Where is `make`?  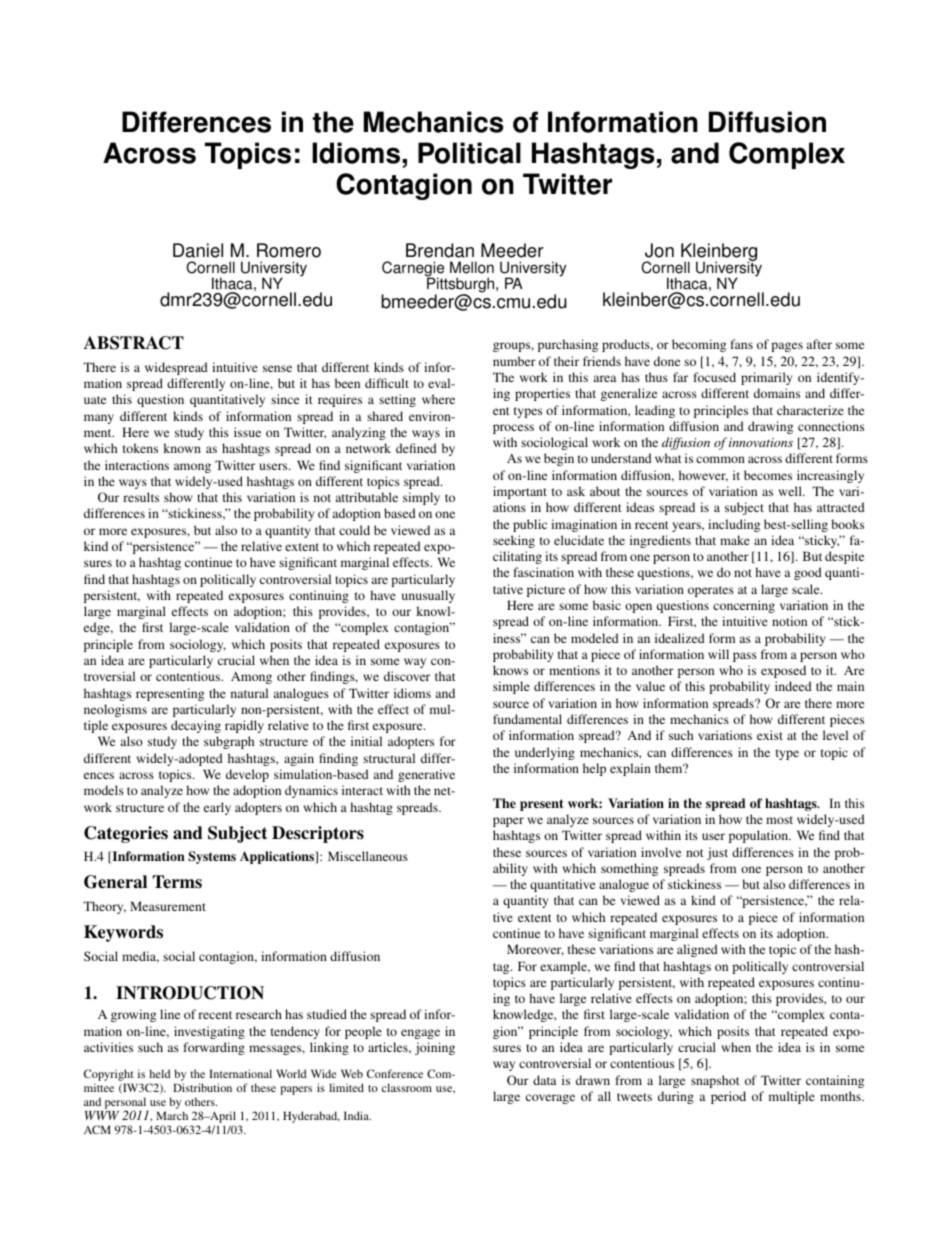
make is located at coordinates (735, 540).
